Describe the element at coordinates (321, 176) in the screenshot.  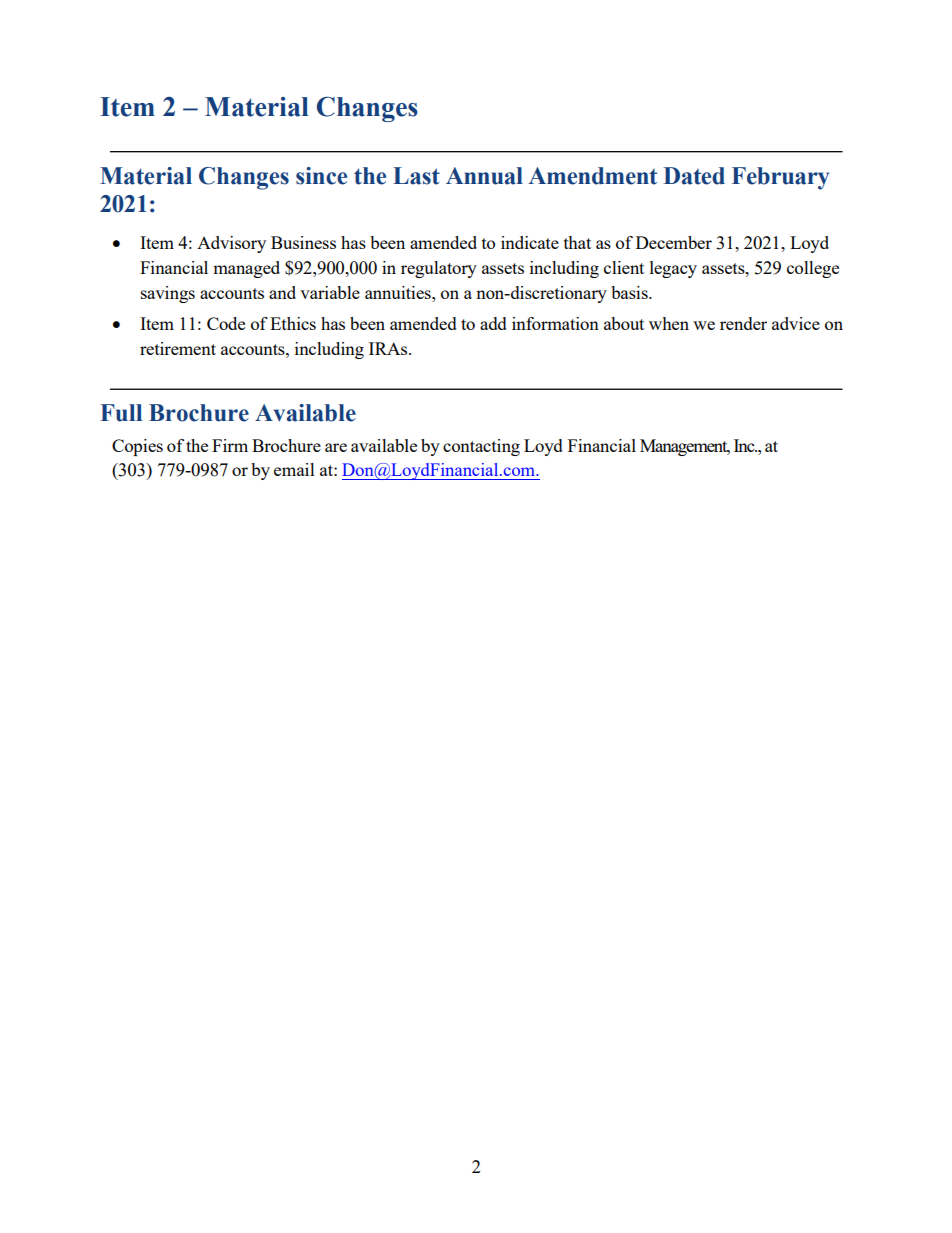
I see `since` at that location.
